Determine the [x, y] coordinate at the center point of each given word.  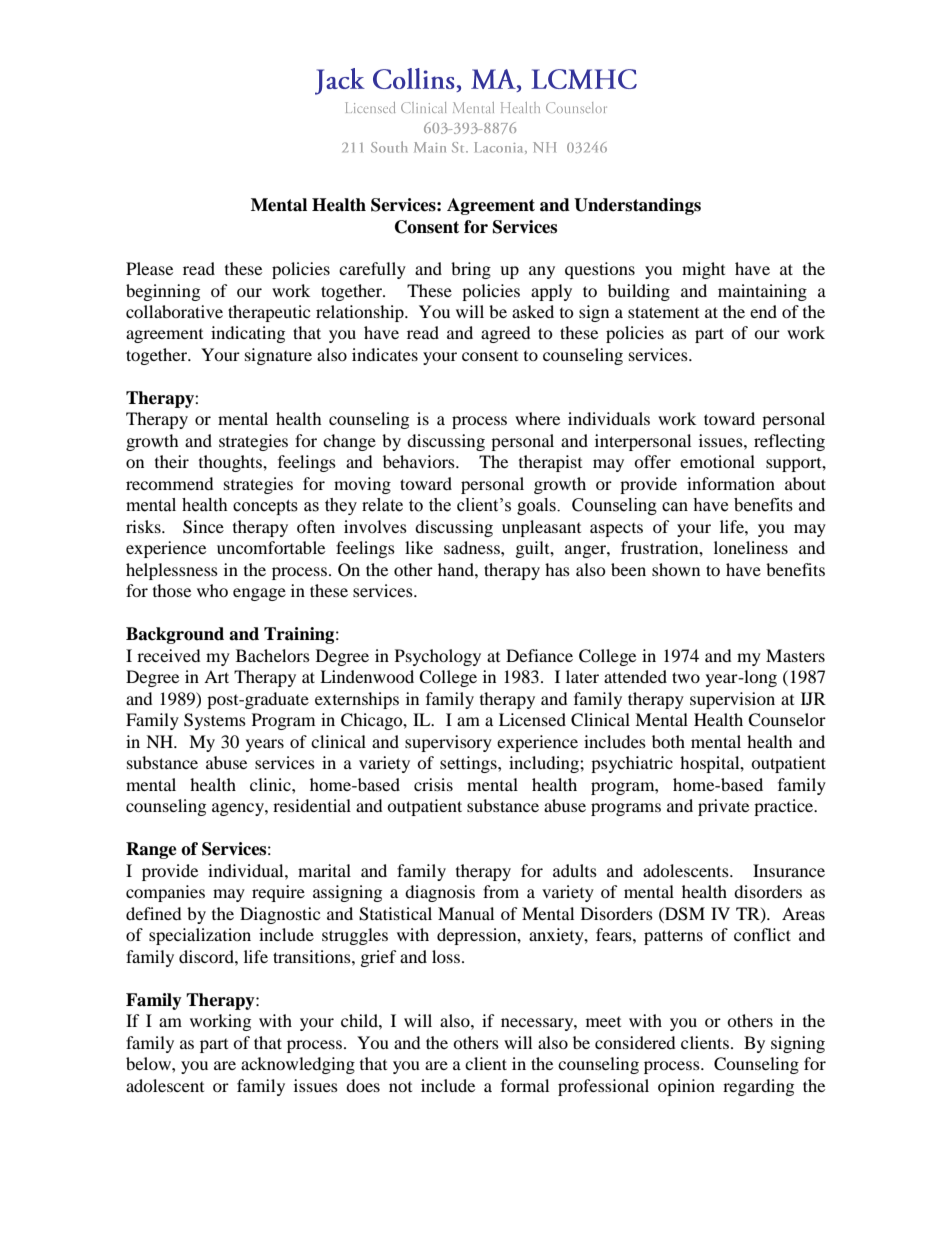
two [686, 677]
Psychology [438, 657]
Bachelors [273, 655]
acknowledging [298, 1065]
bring [471, 270]
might [703, 270]
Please [149, 268]
